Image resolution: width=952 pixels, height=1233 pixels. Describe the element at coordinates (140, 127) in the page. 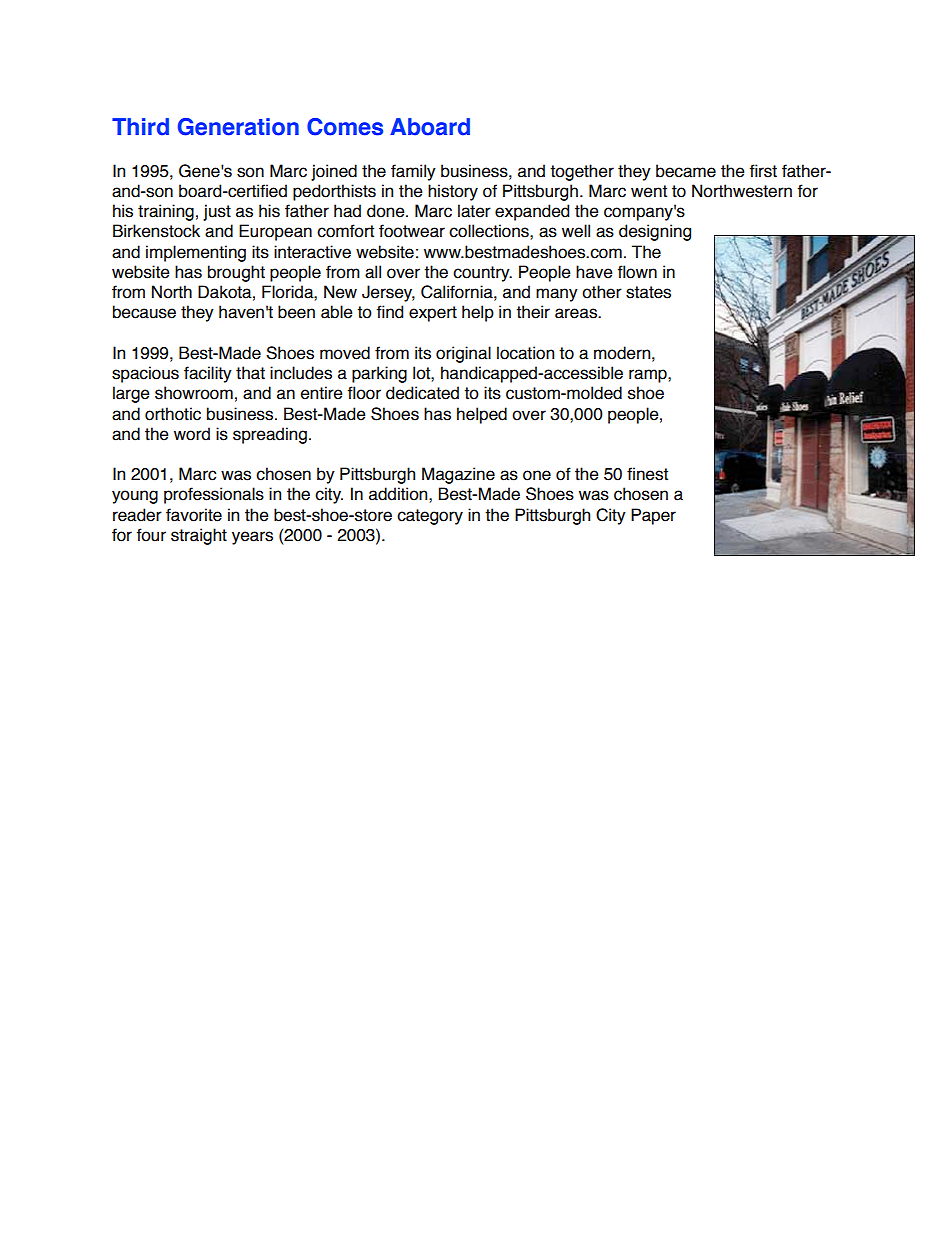

I see `Third` at that location.
